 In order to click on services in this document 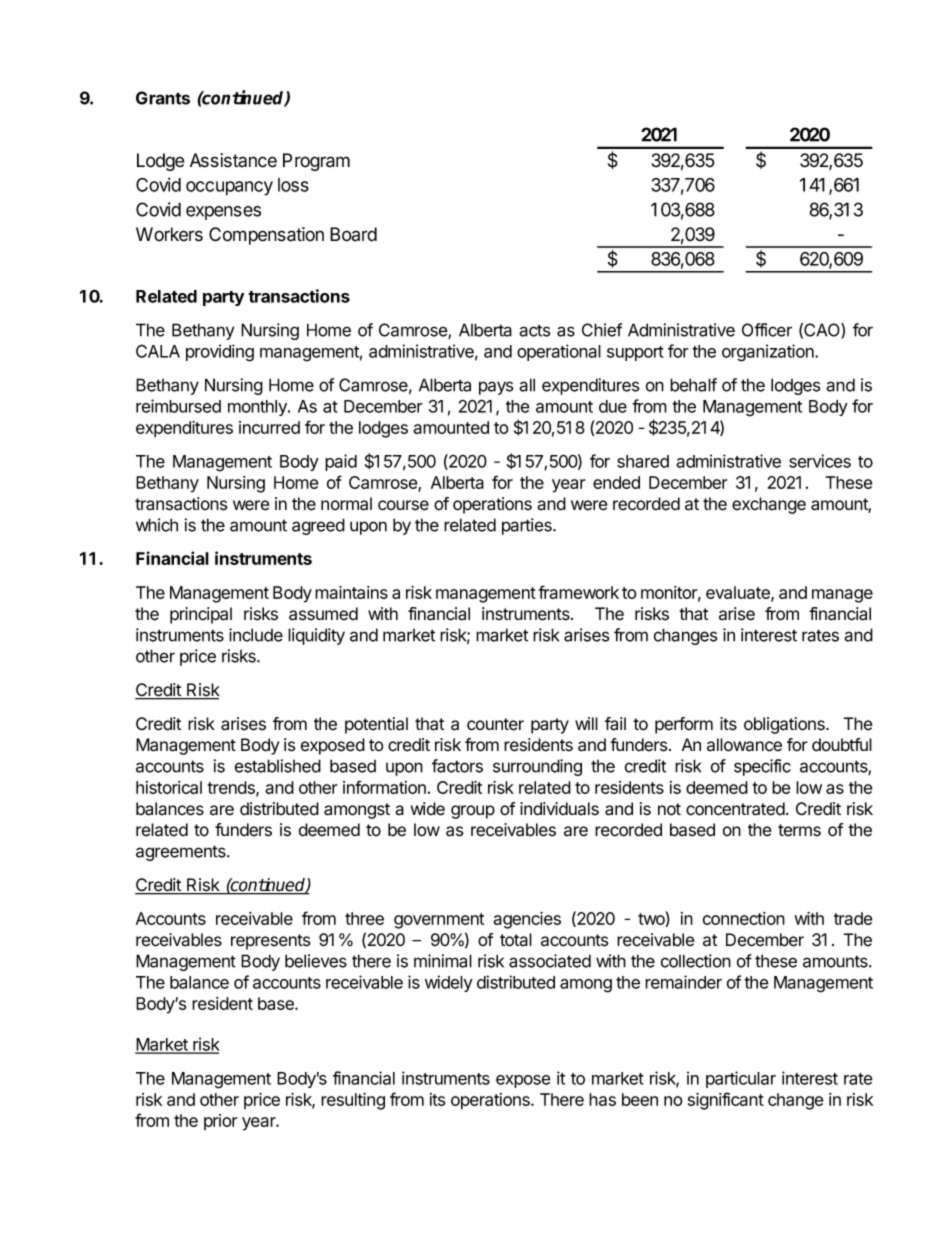, I will do `click(820, 461)`.
